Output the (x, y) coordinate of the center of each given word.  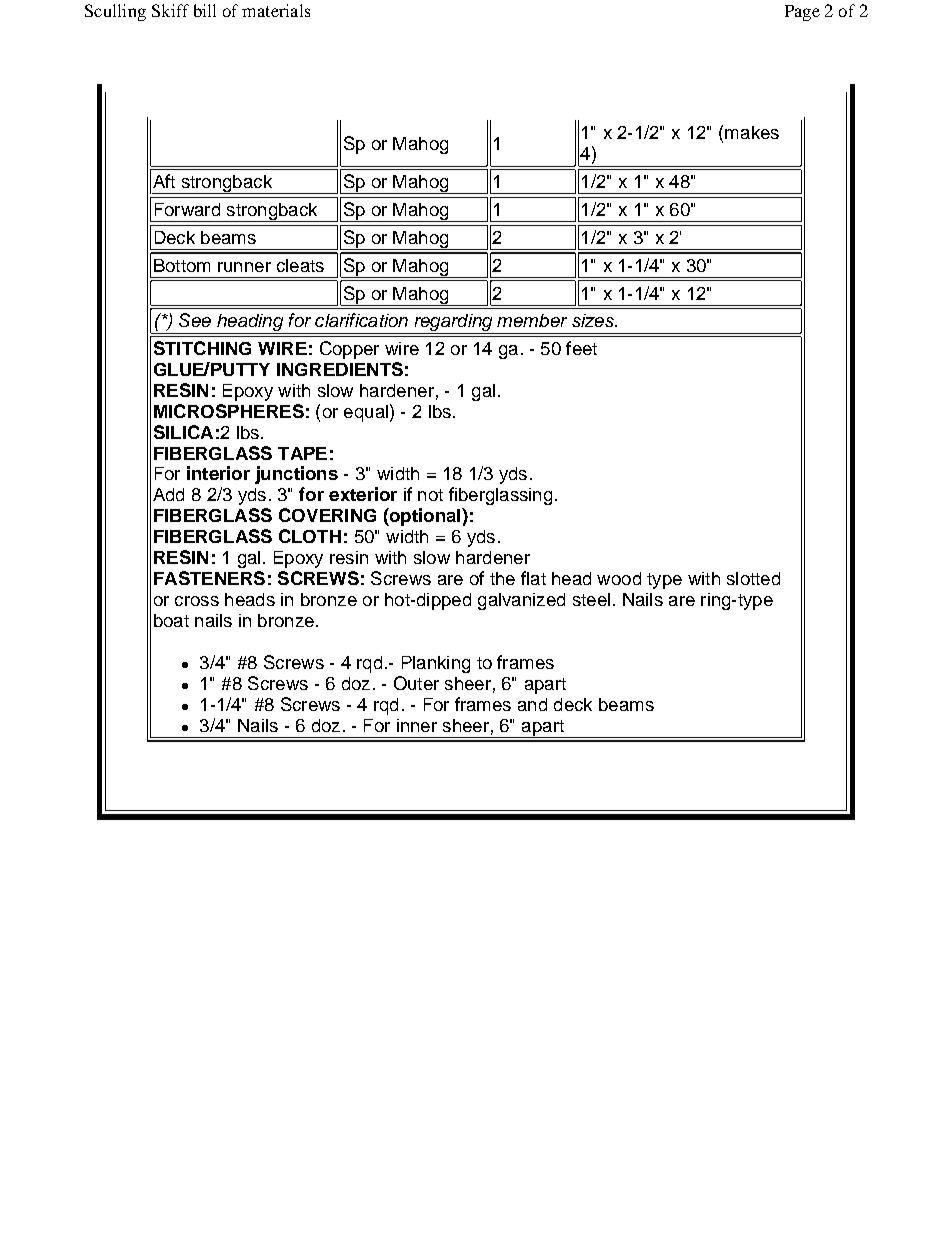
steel (591, 599)
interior (218, 473)
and (532, 704)
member (532, 320)
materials (276, 10)
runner (244, 267)
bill (205, 10)
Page (802, 13)
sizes (594, 320)
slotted (753, 578)
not (430, 495)
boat (171, 620)
